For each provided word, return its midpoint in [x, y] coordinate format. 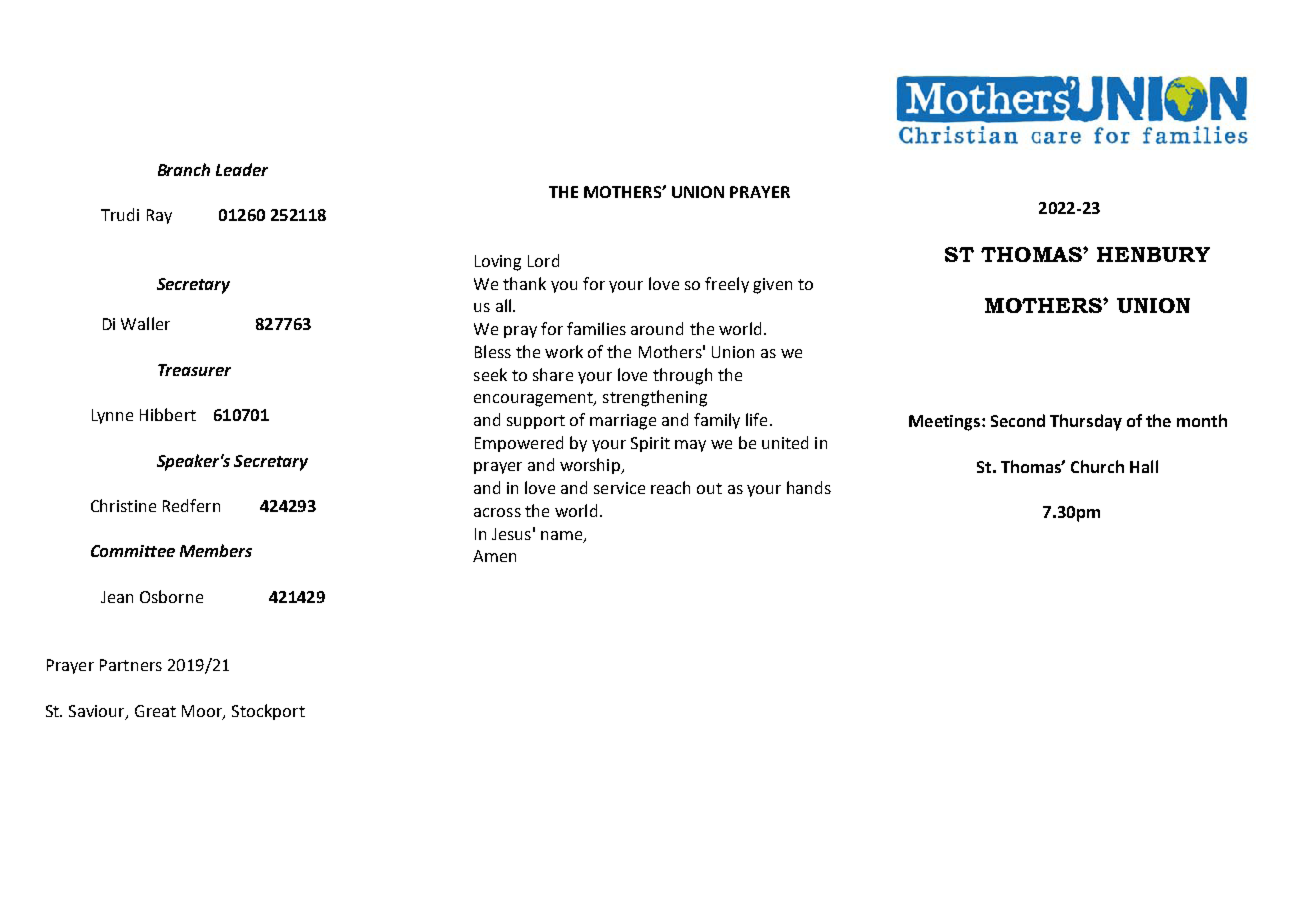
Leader [242, 169]
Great [155, 711]
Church [1097, 466]
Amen [494, 556]
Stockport [268, 712]
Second [1018, 420]
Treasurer [194, 370]
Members [216, 550]
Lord [543, 260]
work [564, 351]
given [772, 286]
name [561, 535]
